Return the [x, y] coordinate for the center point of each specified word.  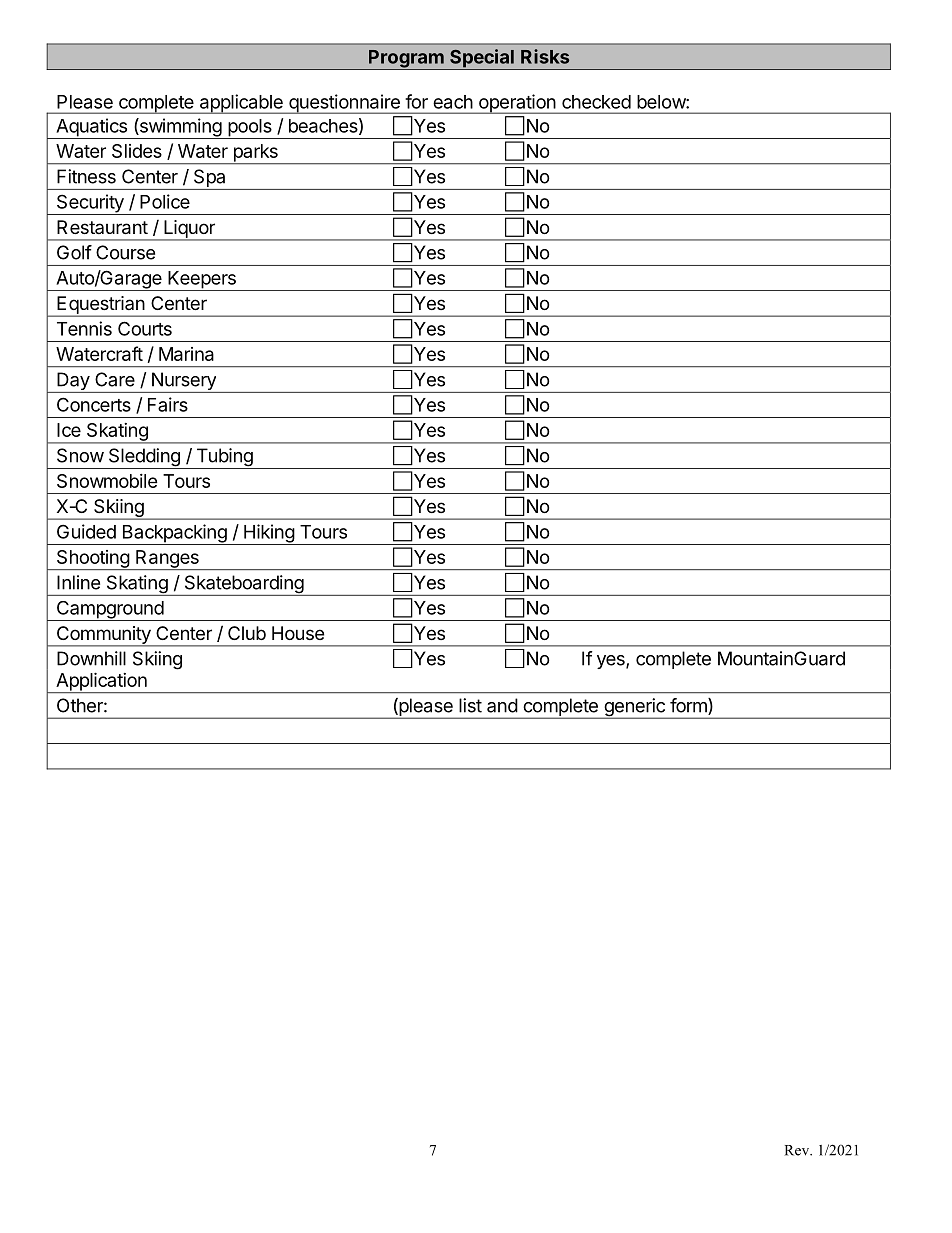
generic [634, 708]
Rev [798, 1150]
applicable [241, 104]
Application [101, 682]
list [470, 705]
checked [596, 102]
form [689, 706]
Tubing [224, 458]
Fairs [168, 404]
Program [406, 59]
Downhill [91, 658]
